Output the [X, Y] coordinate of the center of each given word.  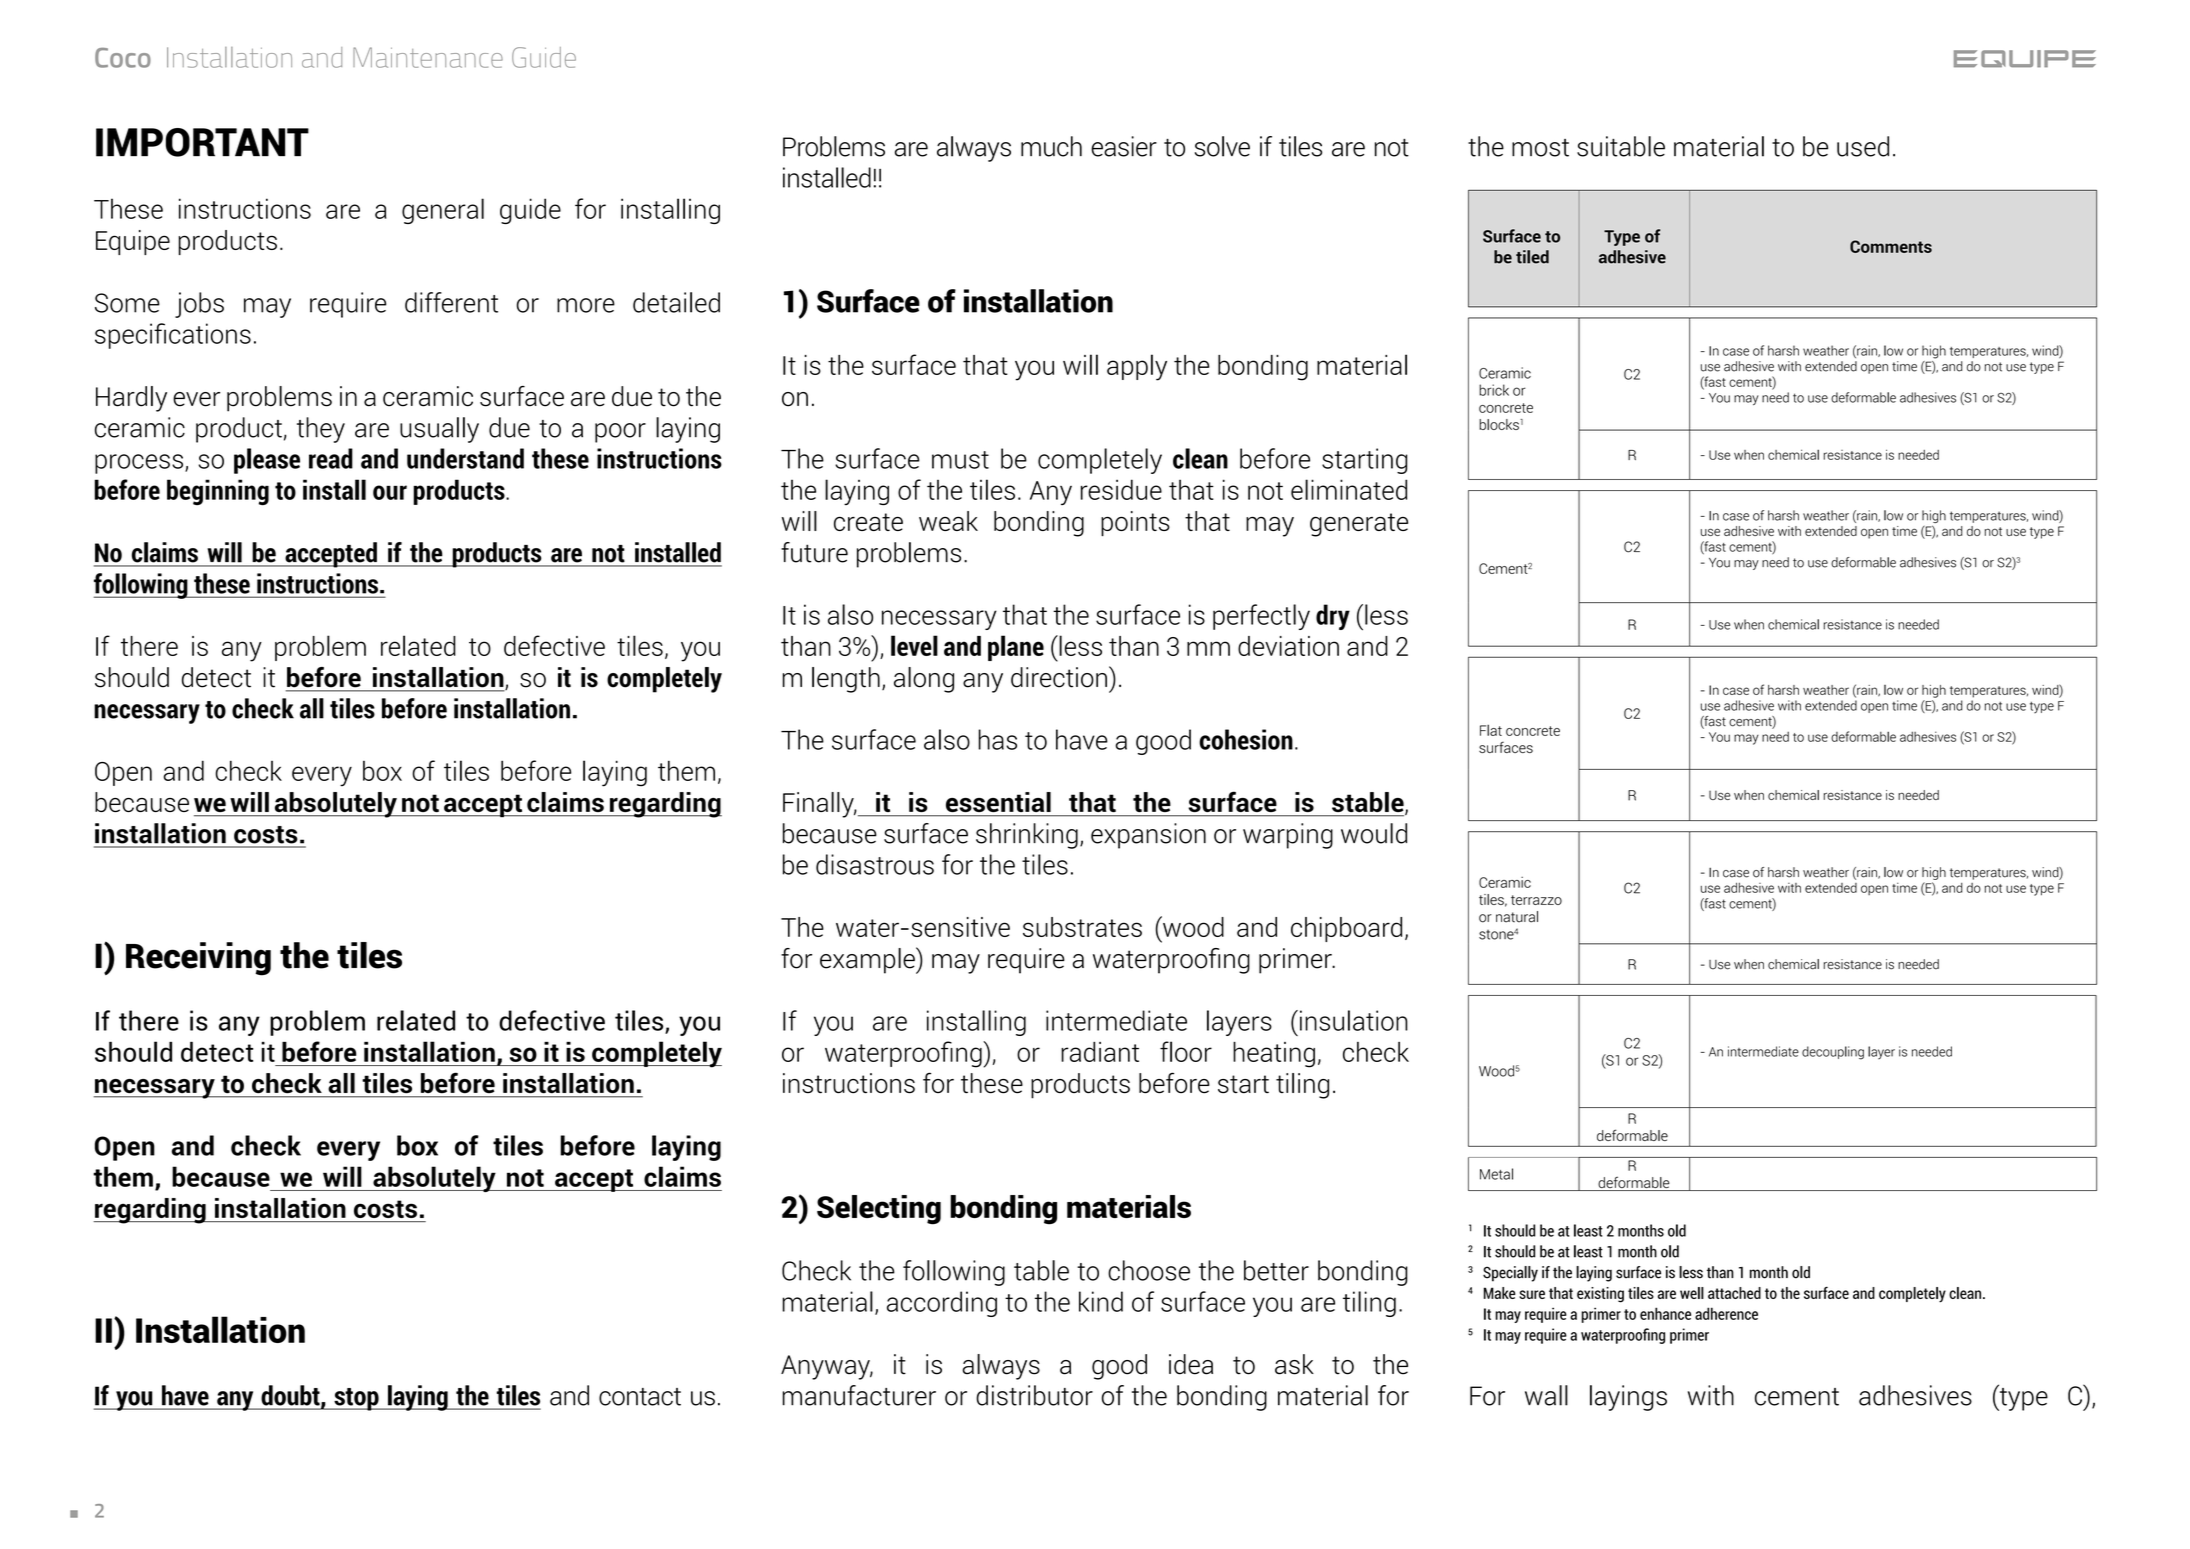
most [1540, 148]
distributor [1034, 1395]
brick [1494, 390]
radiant [1100, 1052]
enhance [1665, 1313]
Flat [1491, 730]
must [960, 460]
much [1051, 146]
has [997, 739]
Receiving [198, 959]
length [846, 680]
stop [356, 1399]
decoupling [1833, 1053]
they [321, 430]
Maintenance [428, 57]
